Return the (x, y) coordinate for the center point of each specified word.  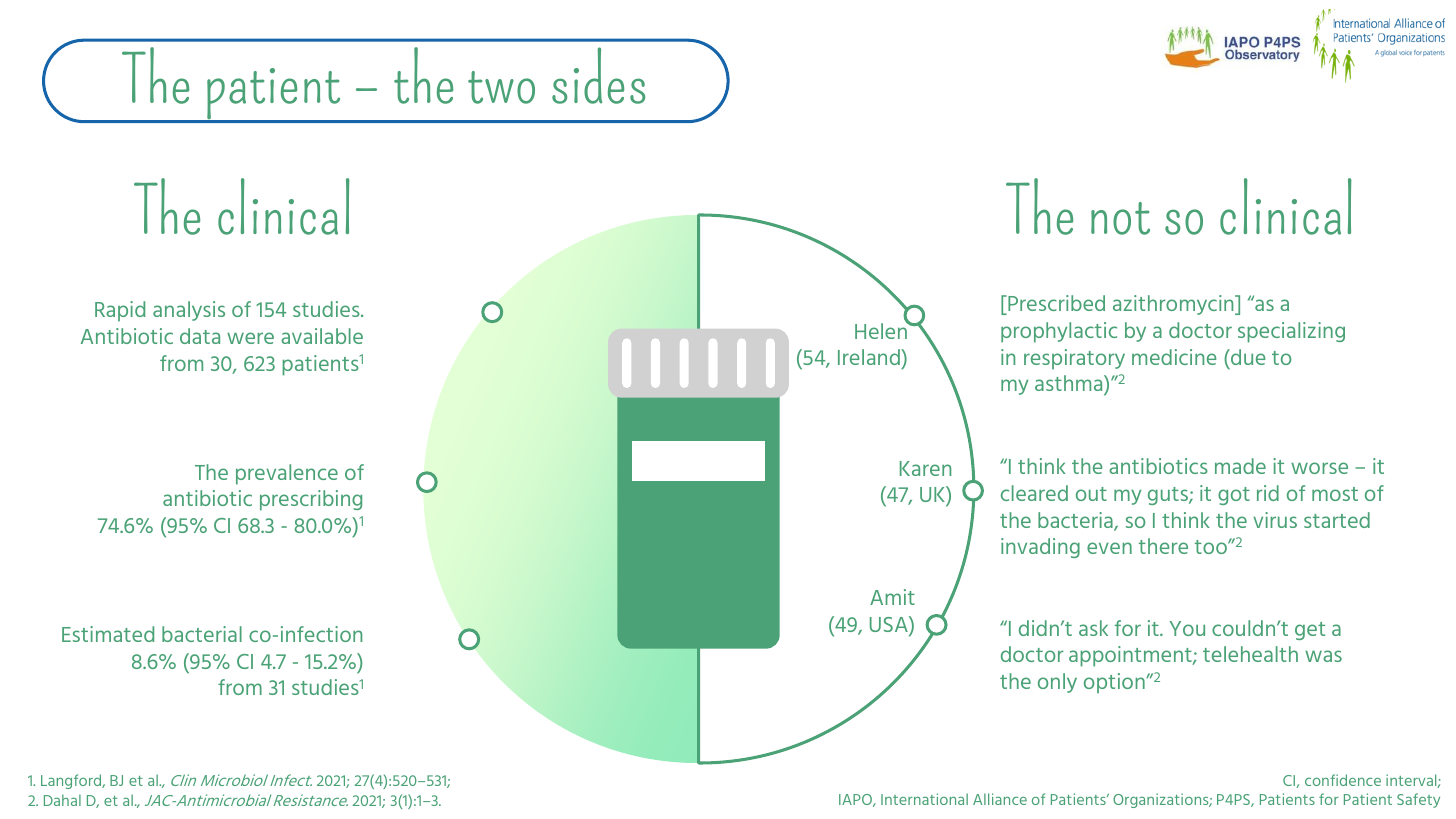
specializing (1291, 332)
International (924, 799)
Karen (925, 468)
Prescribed (1055, 303)
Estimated (108, 634)
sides (598, 75)
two (501, 87)
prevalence (287, 474)
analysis (189, 311)
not (1120, 218)
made (1240, 466)
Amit (892, 597)
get (1310, 631)
